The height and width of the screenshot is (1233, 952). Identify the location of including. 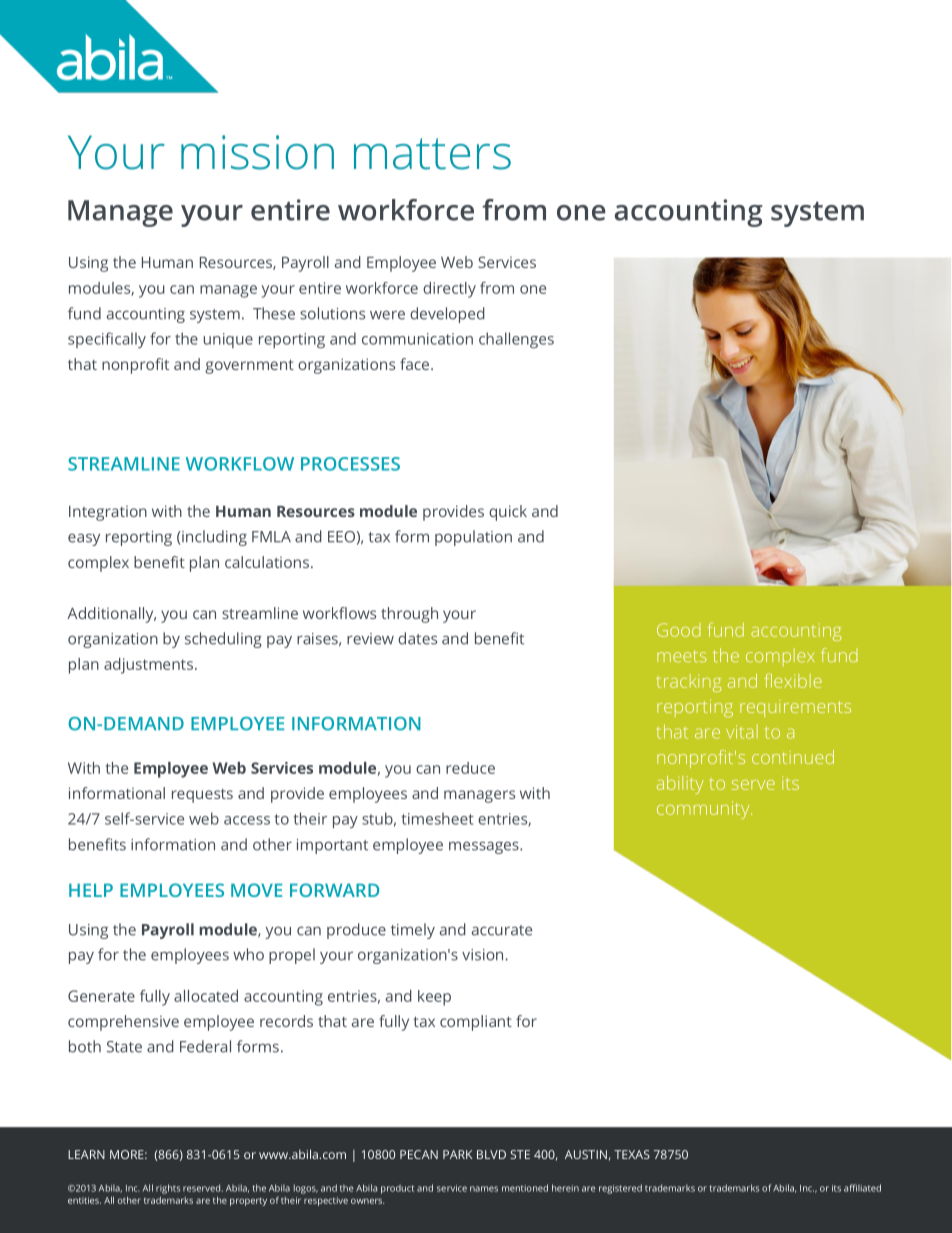
(213, 538).
